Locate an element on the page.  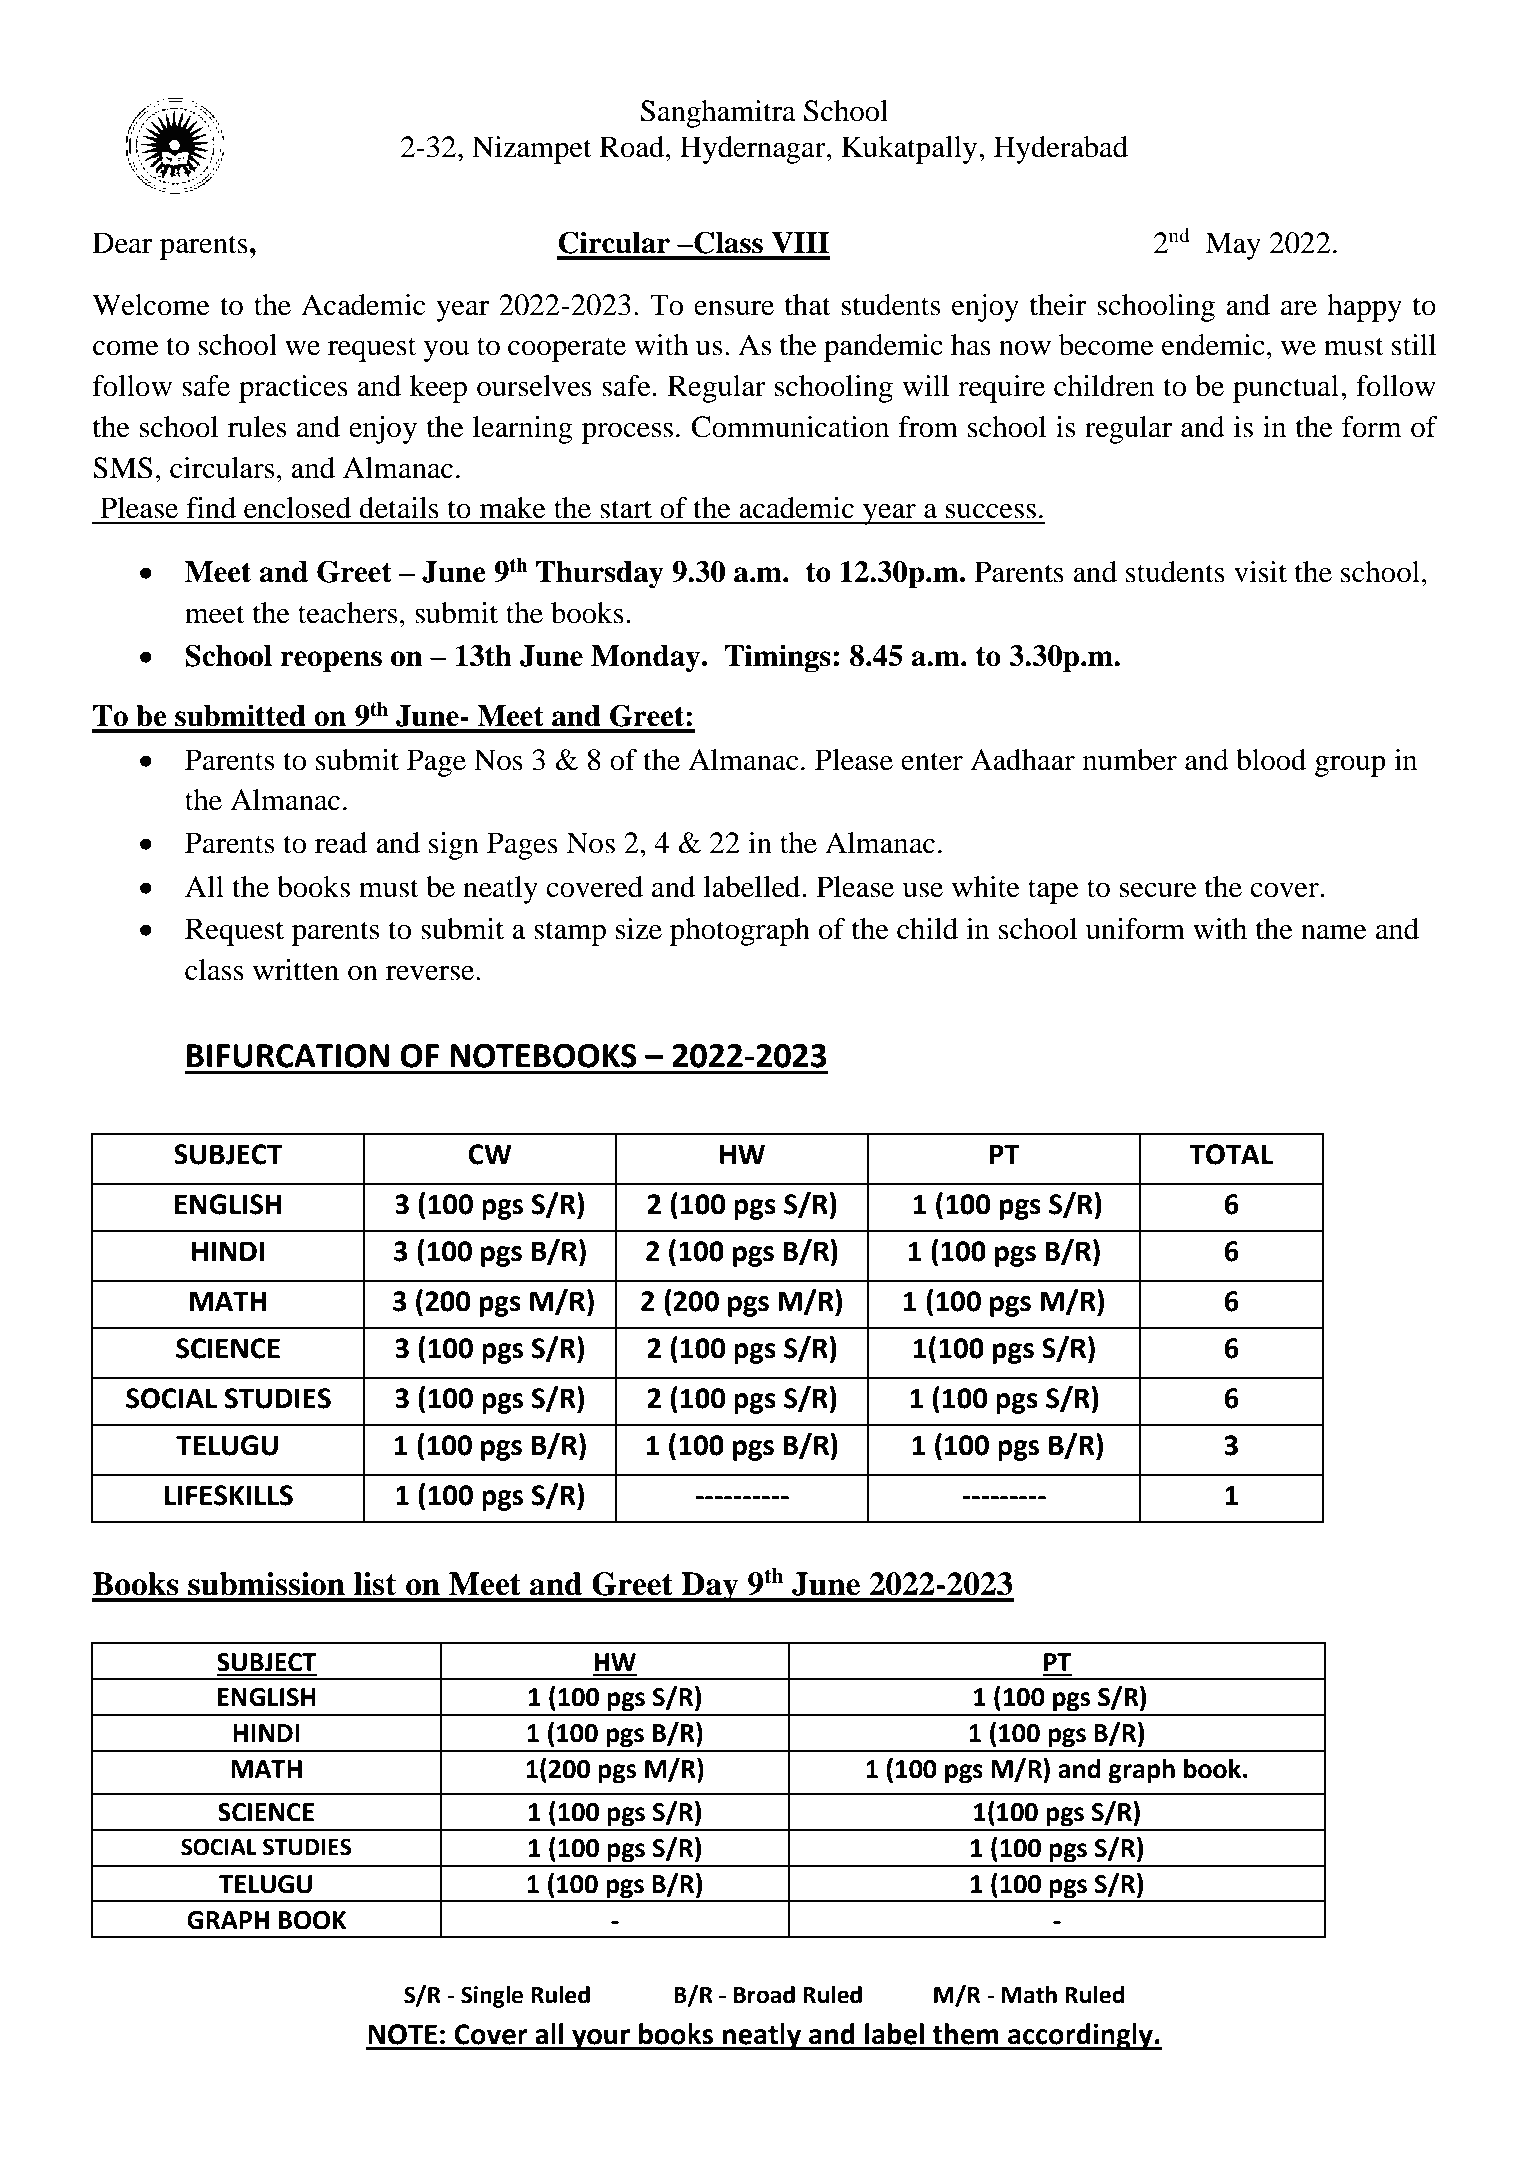
size is located at coordinates (638, 929).
